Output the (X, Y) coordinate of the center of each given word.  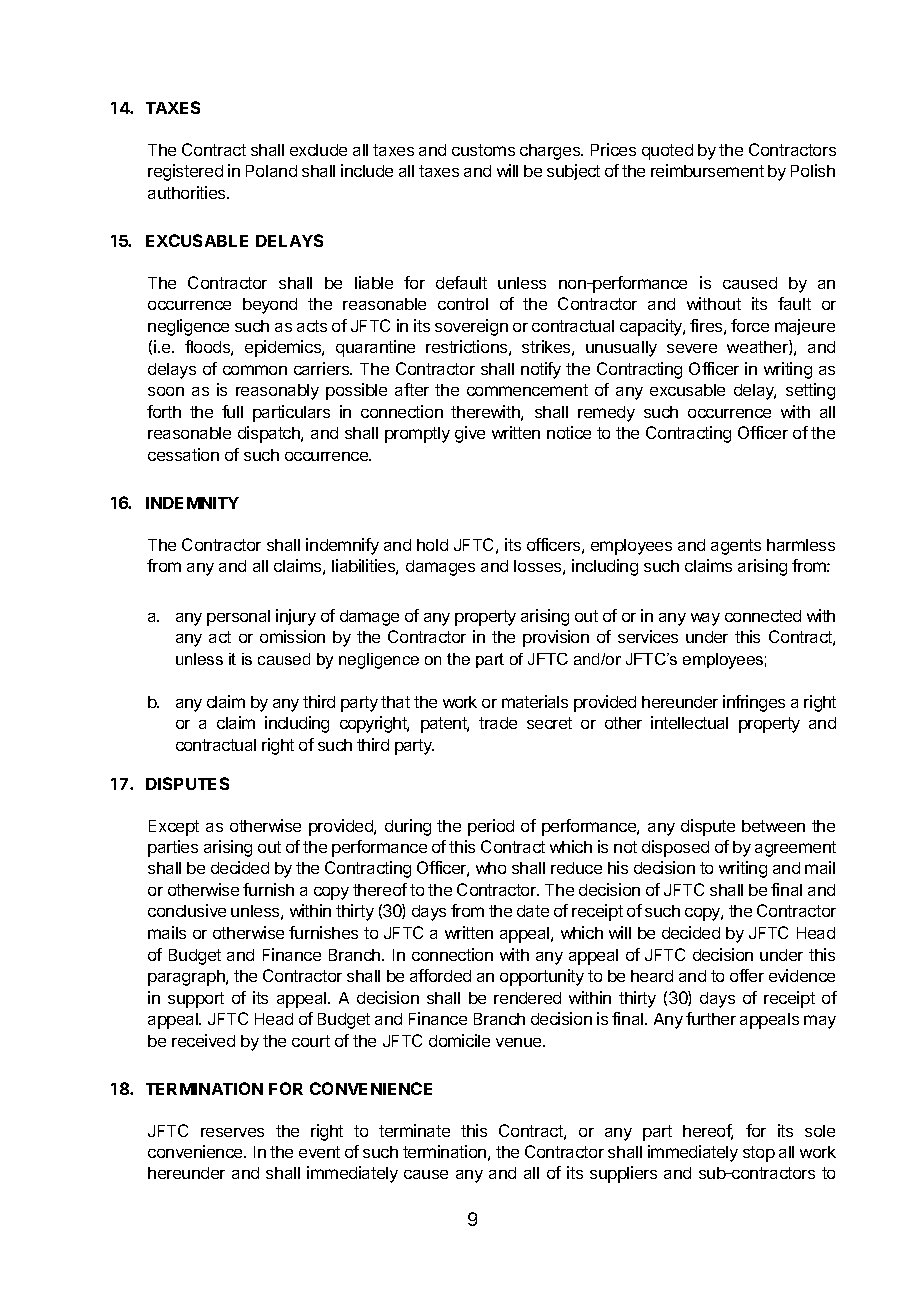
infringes (754, 703)
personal (238, 618)
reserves (232, 1132)
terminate (414, 1130)
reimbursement (707, 170)
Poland (271, 171)
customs (483, 150)
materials (535, 701)
